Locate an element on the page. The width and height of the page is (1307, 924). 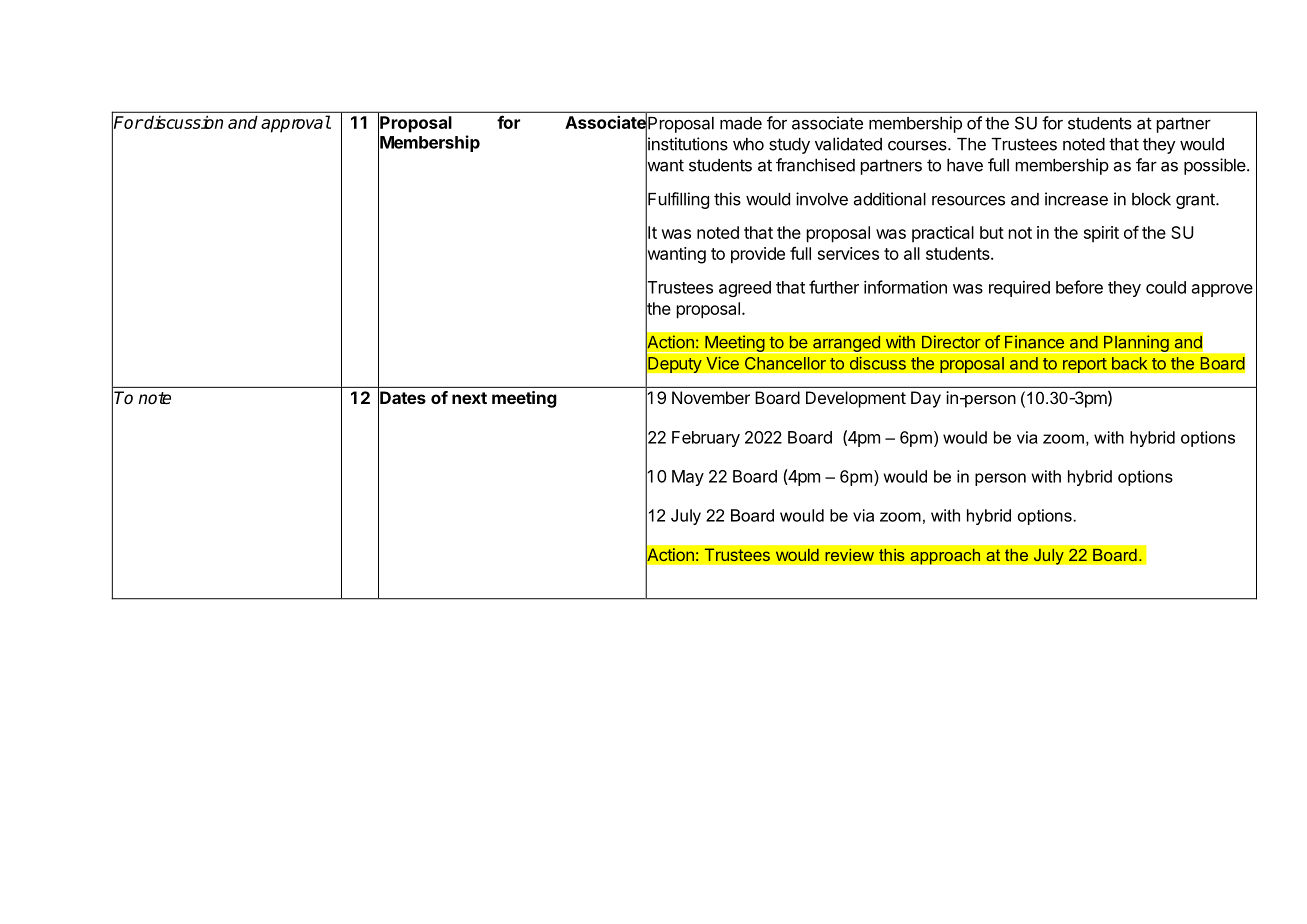
involve is located at coordinates (822, 199).
